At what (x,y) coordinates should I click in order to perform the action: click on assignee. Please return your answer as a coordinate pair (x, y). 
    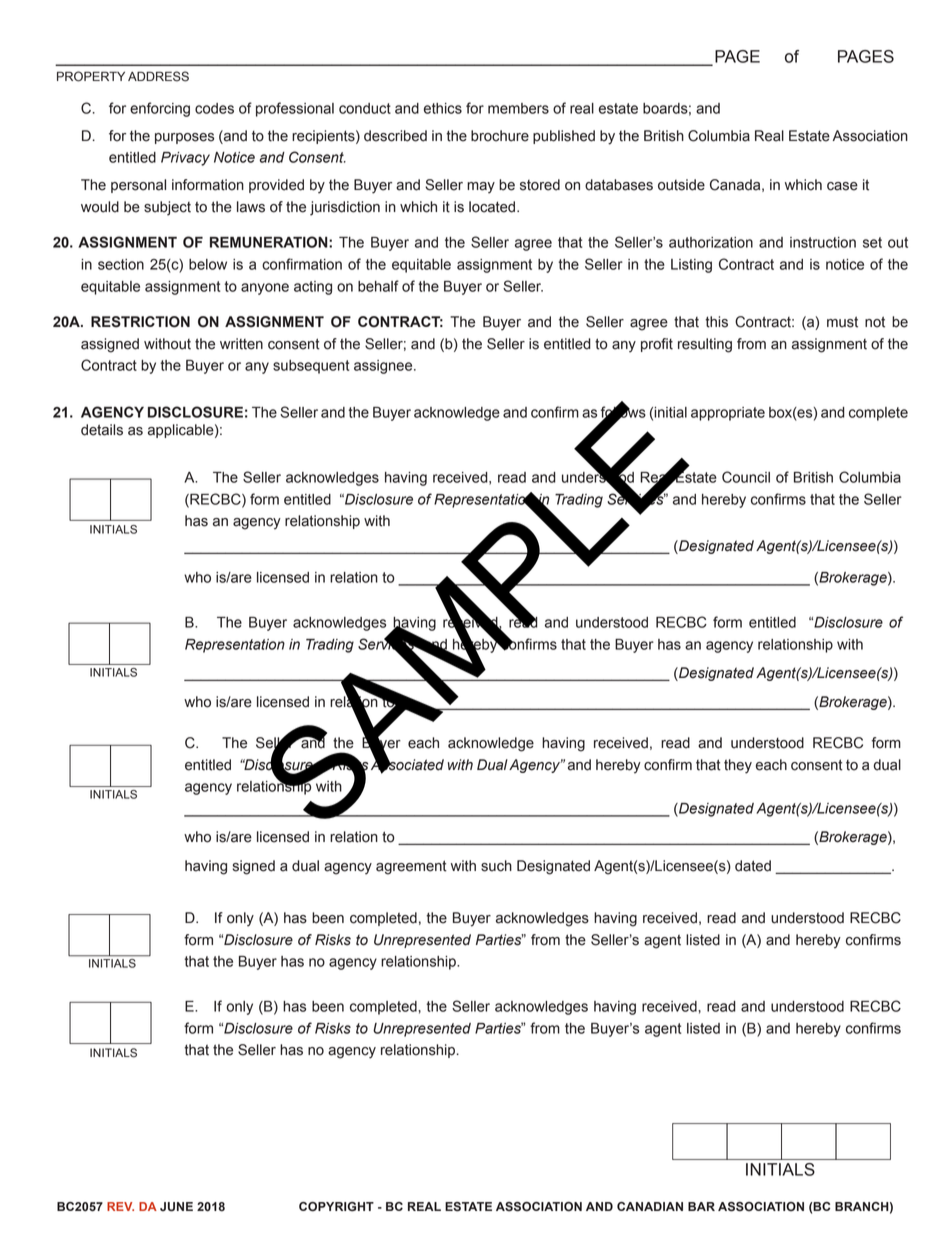
    Looking at the image, I should click on (384, 367).
